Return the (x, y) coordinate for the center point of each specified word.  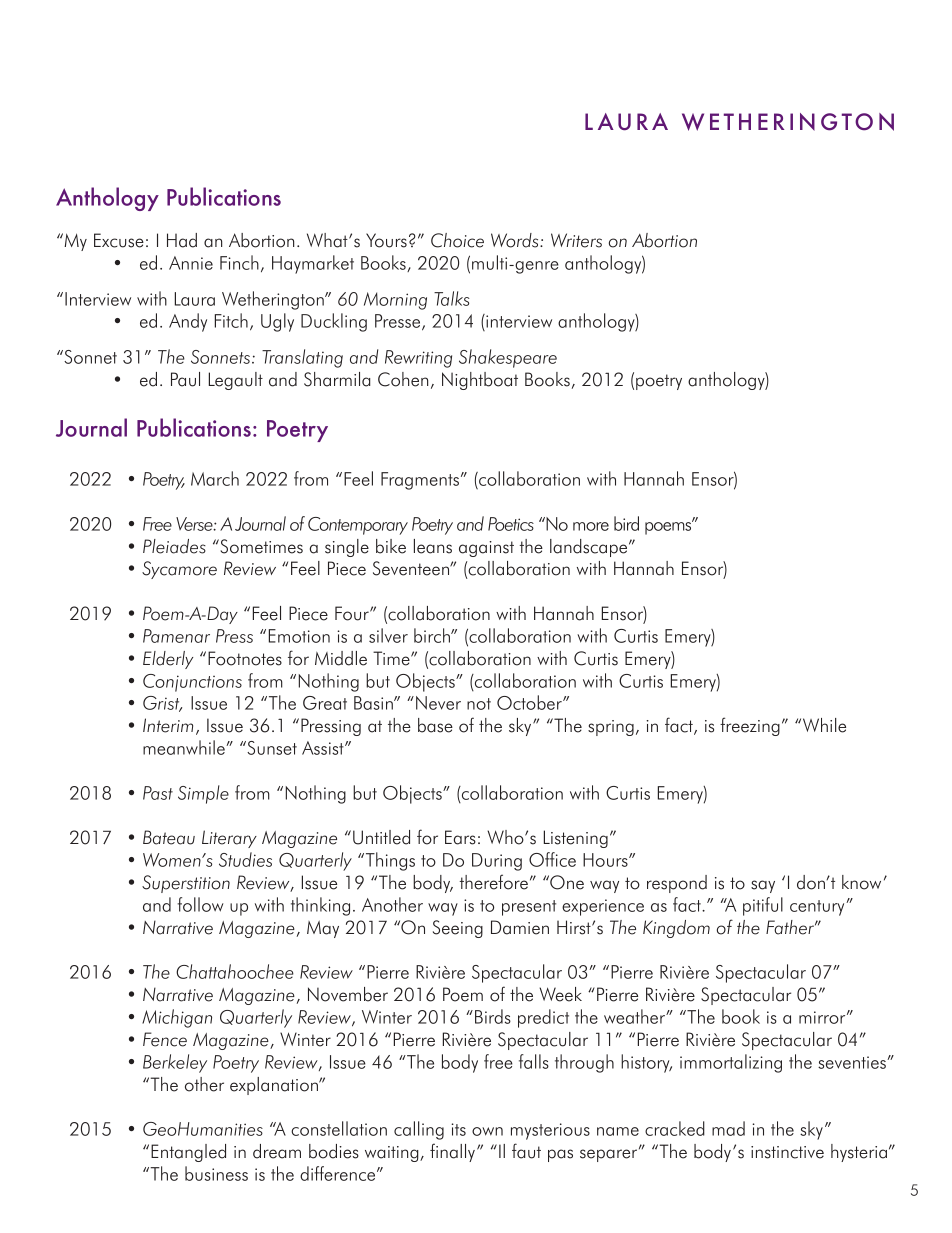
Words (516, 240)
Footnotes (245, 658)
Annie (191, 263)
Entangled (188, 1153)
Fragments (421, 481)
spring (611, 728)
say (763, 886)
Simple (203, 794)
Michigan (177, 1018)
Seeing (458, 929)
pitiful (763, 906)
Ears (460, 837)
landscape (590, 548)
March (215, 478)
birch (433, 635)
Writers (576, 240)
